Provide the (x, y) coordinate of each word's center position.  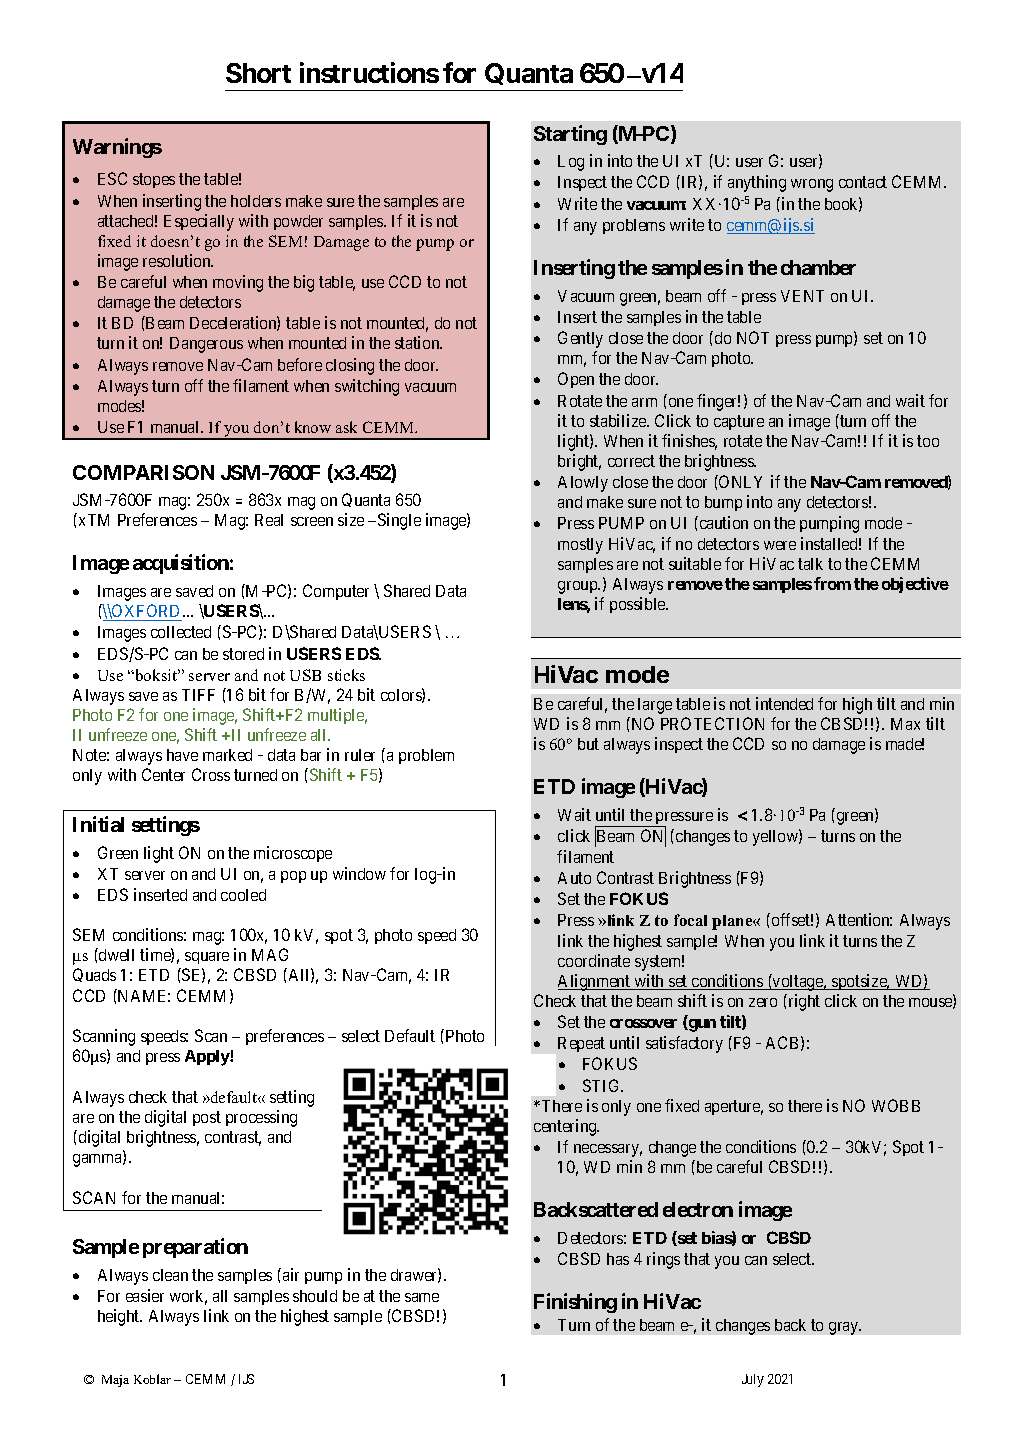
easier (145, 1295)
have (182, 755)
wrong (812, 185)
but (588, 744)
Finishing (575, 1303)
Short (258, 73)
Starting (570, 135)
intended (784, 703)
